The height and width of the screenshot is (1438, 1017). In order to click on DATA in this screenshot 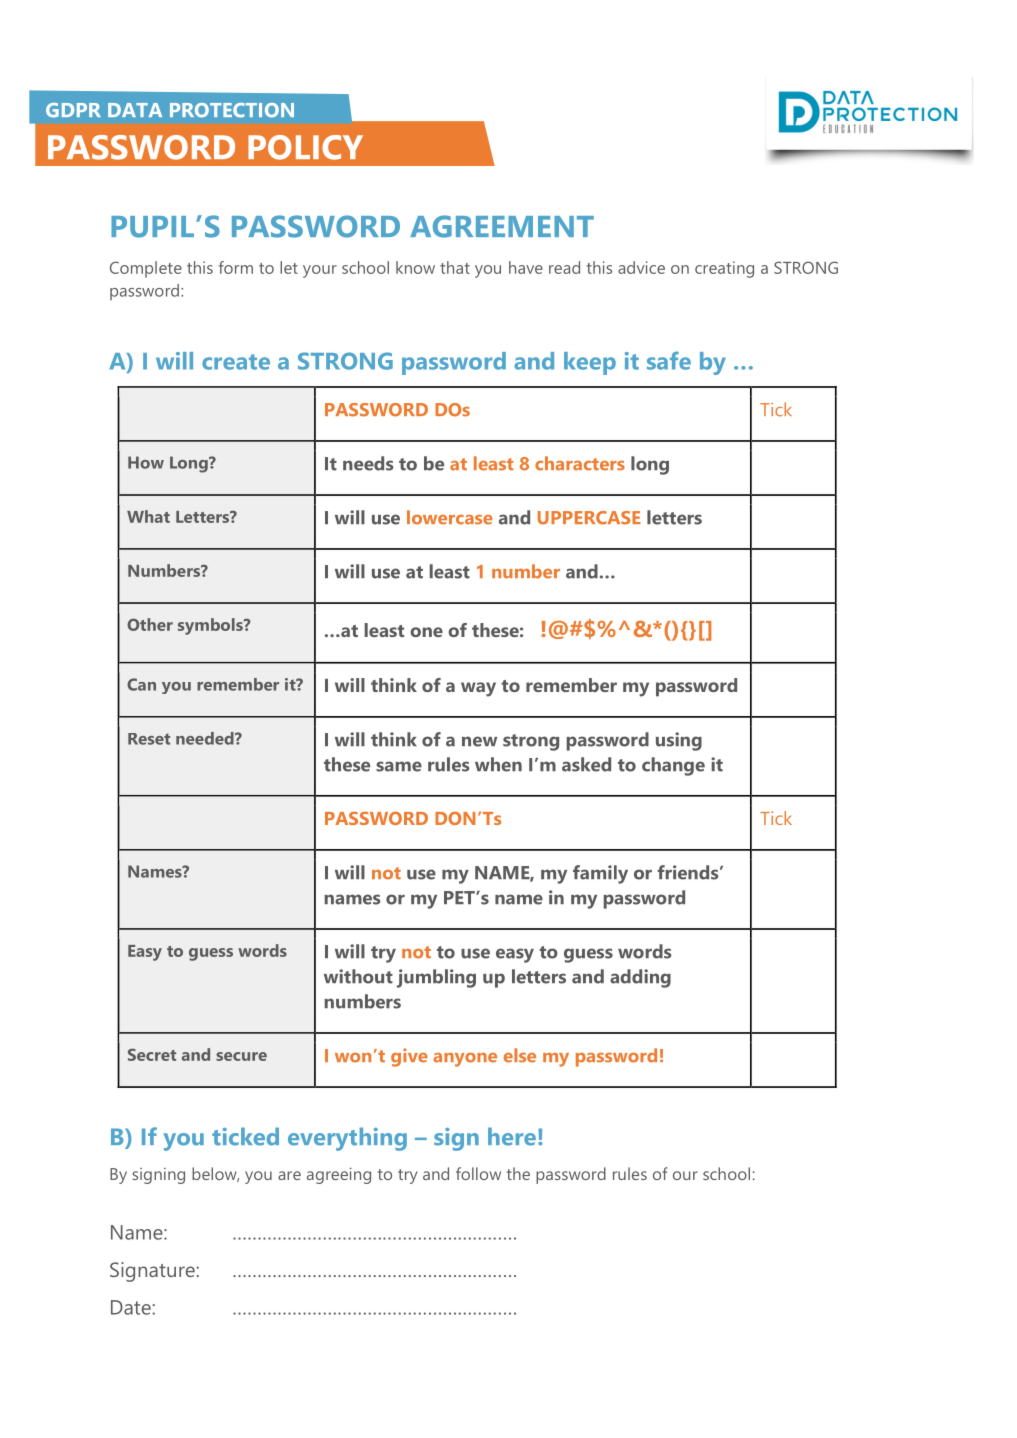, I will do `click(135, 110)`.
